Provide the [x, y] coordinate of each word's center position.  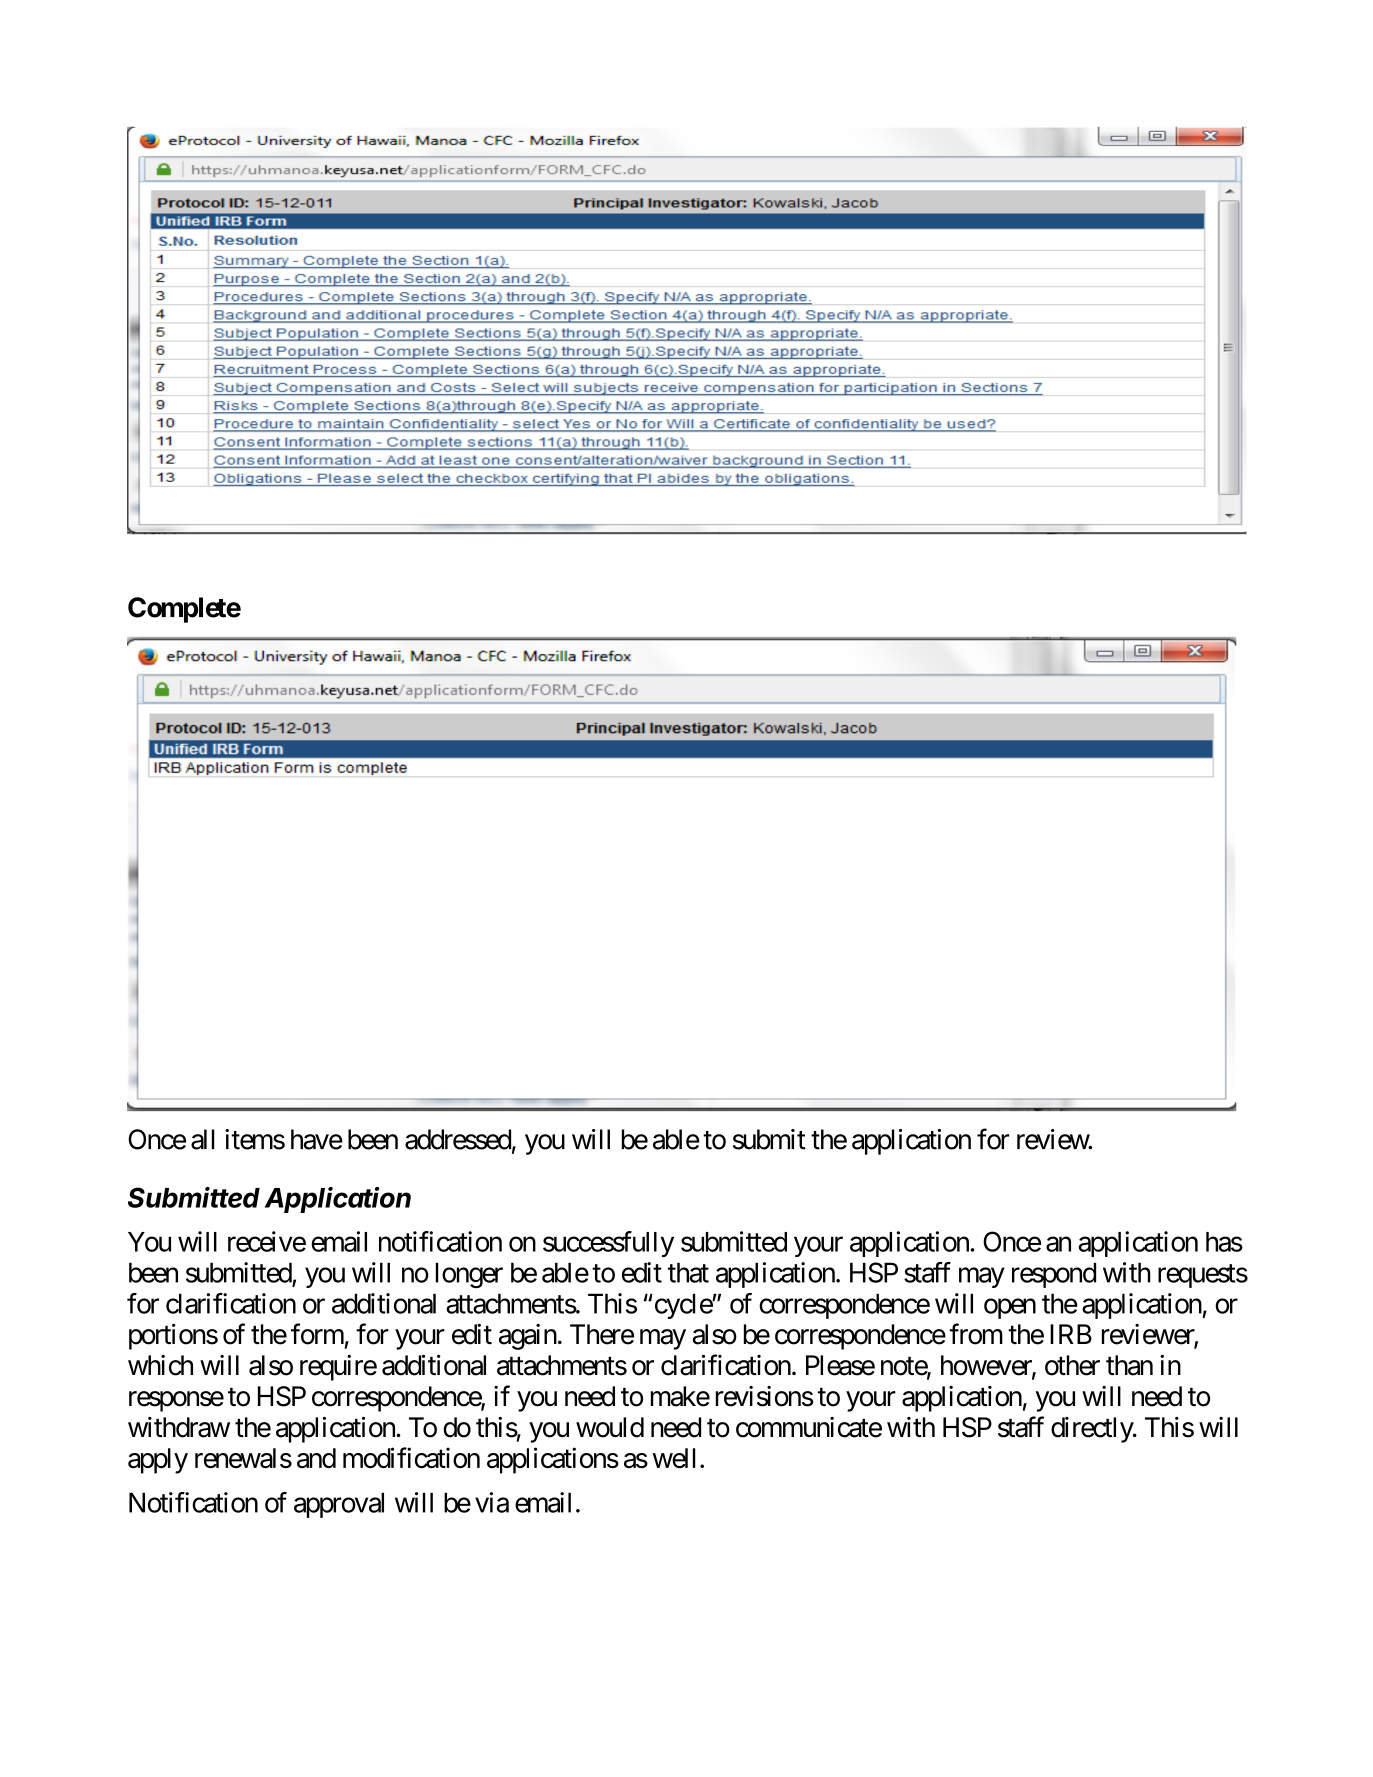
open [1010, 1309]
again [528, 1337]
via [492, 1502]
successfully [608, 1244]
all [203, 1139]
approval [339, 1505]
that [688, 1272]
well [674, 1458]
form [317, 1334]
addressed [458, 1139]
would [610, 1427]
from [976, 1334]
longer [469, 1275]
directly [1093, 1430]
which [160, 1365]
